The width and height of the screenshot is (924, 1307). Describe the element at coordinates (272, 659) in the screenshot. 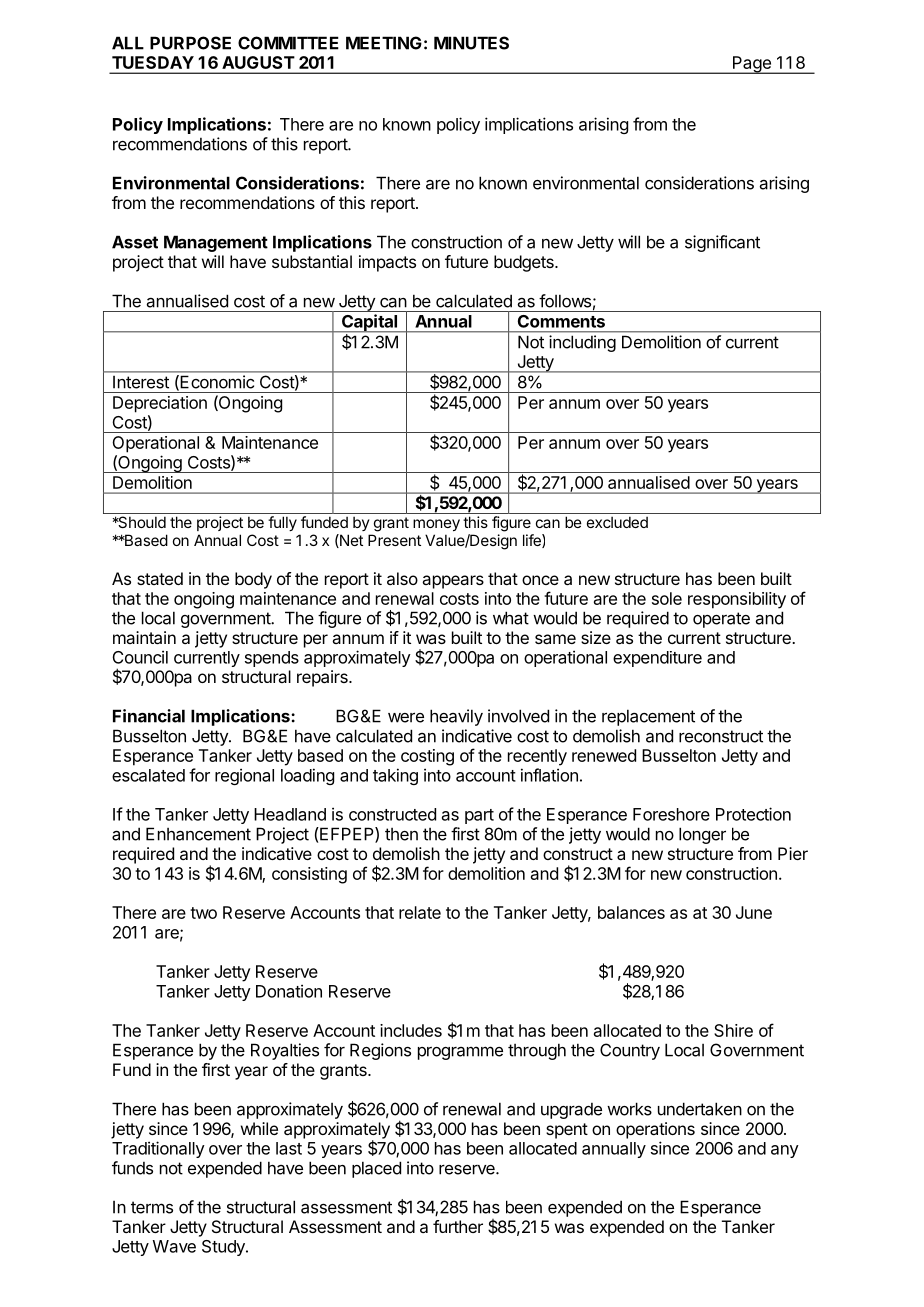

I see `spends` at that location.
